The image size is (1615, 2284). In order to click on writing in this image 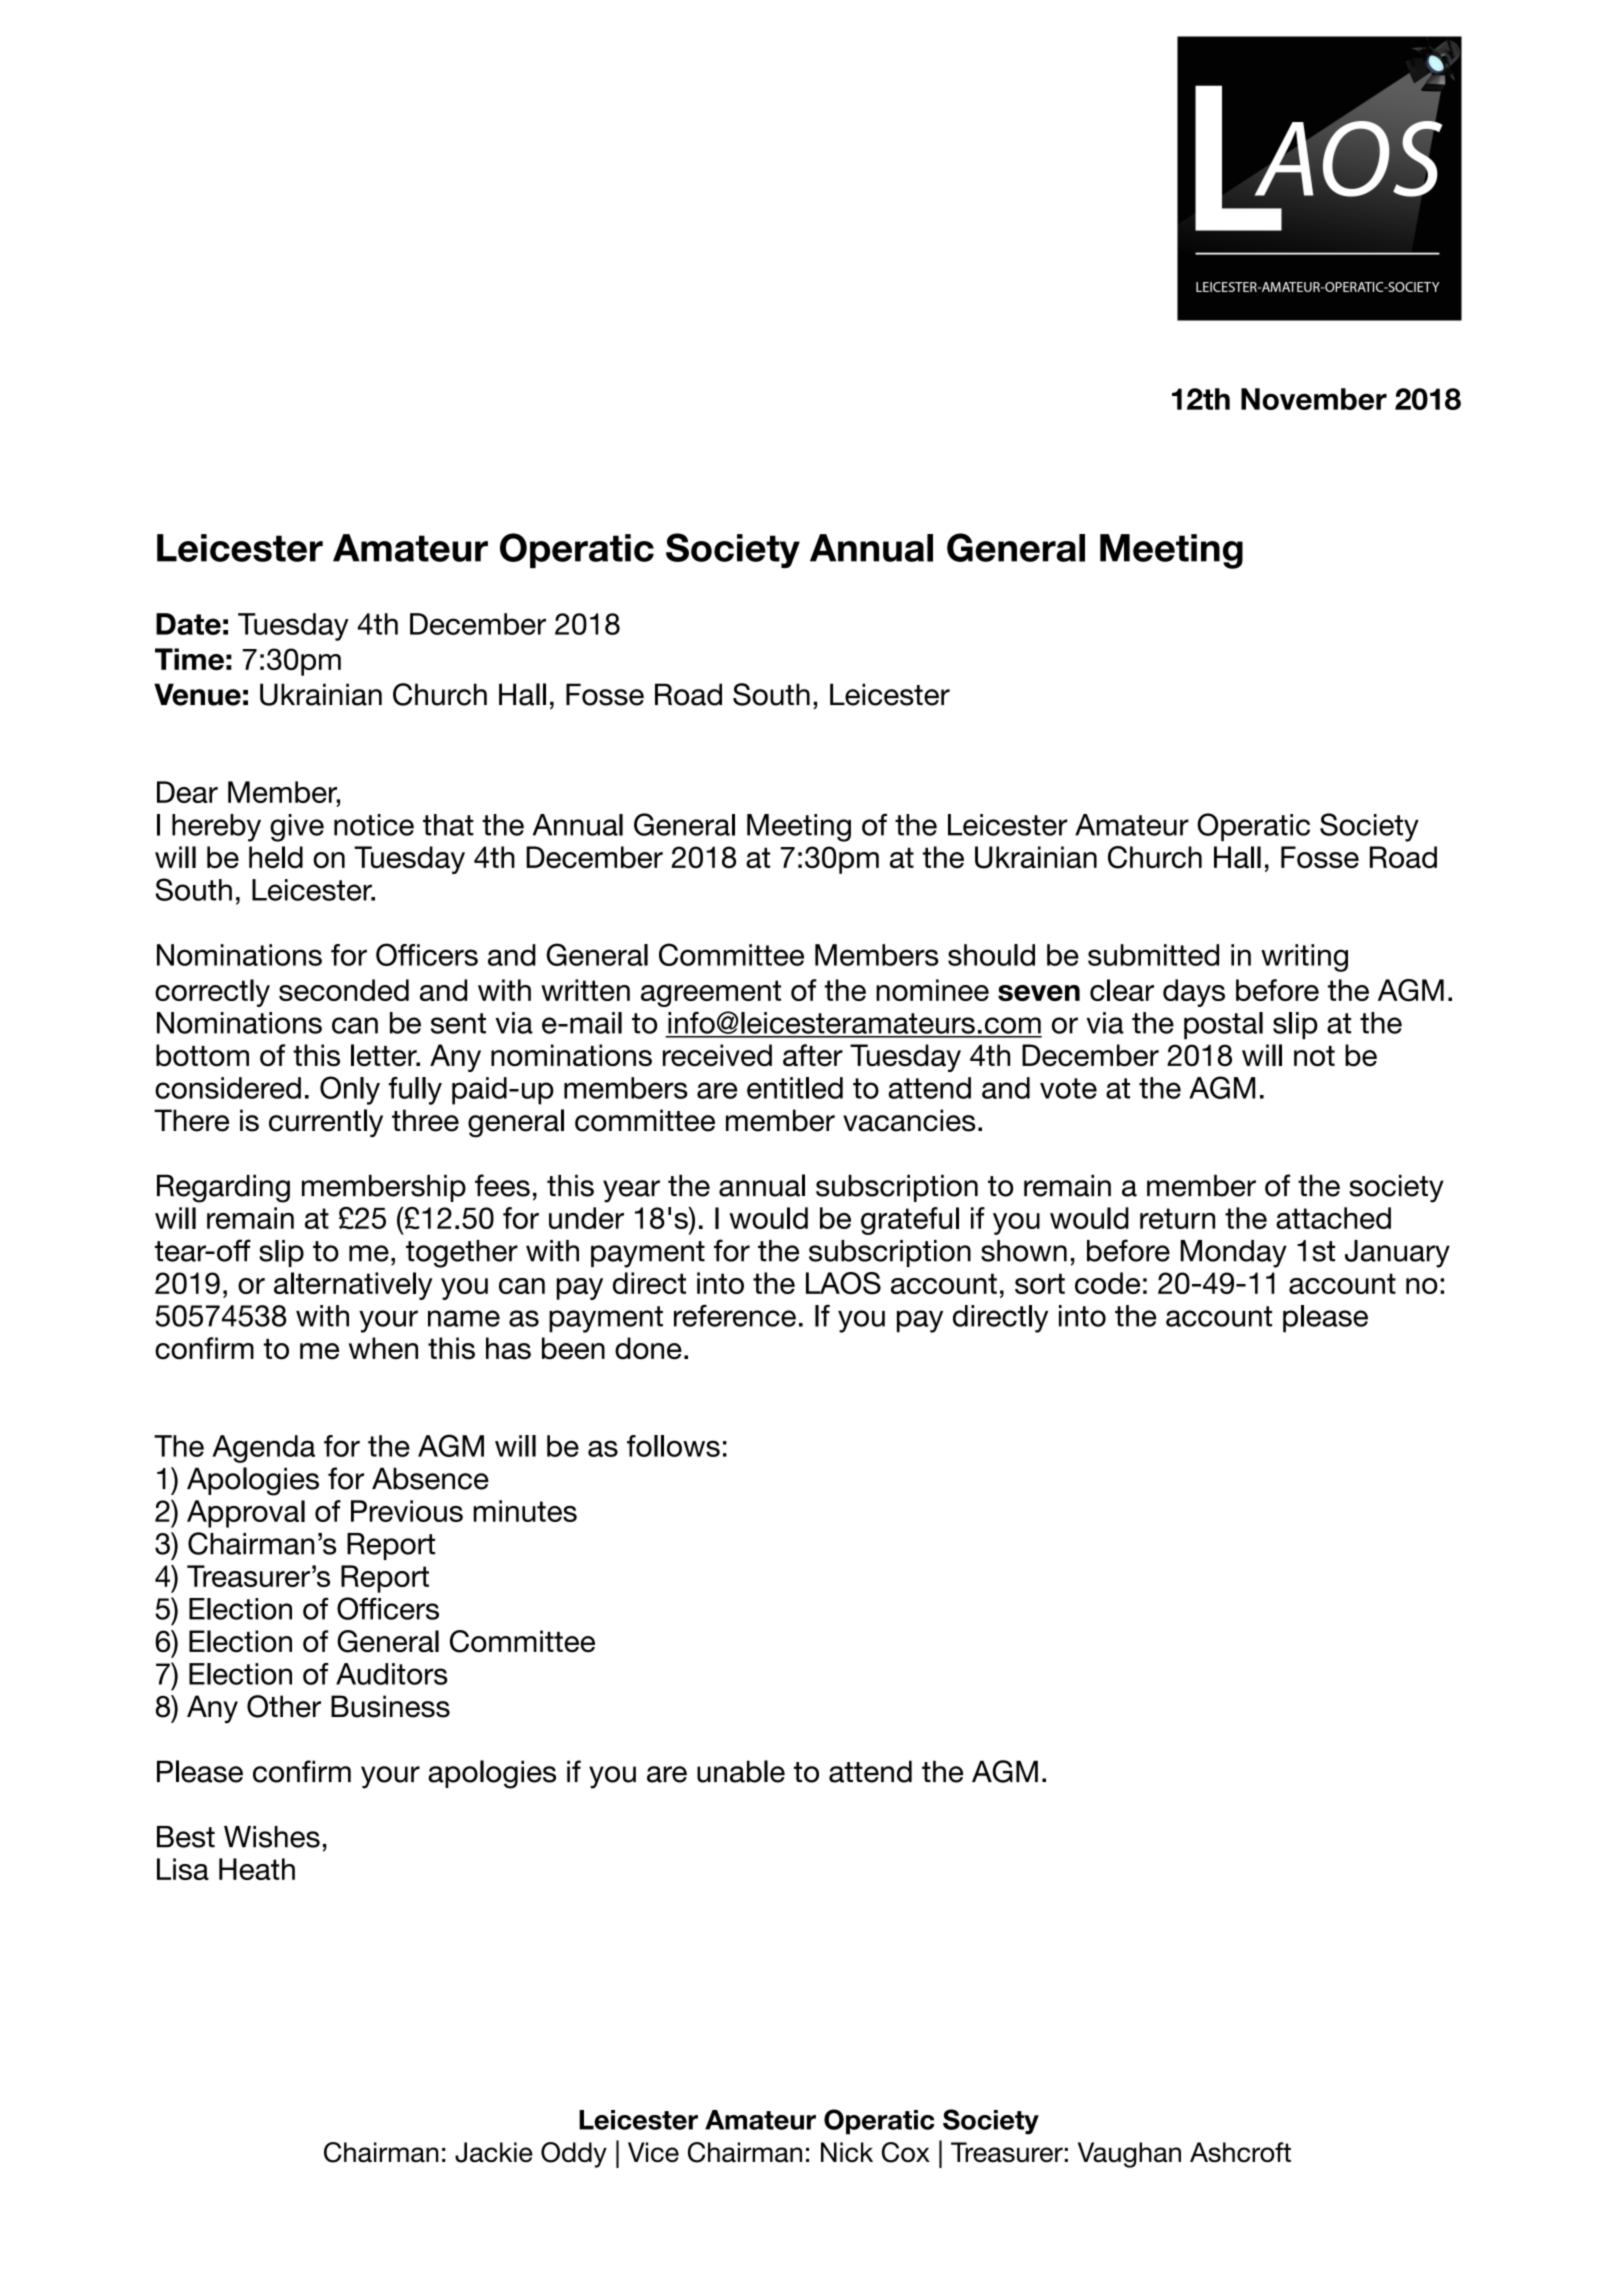, I will do `click(1304, 958)`.
